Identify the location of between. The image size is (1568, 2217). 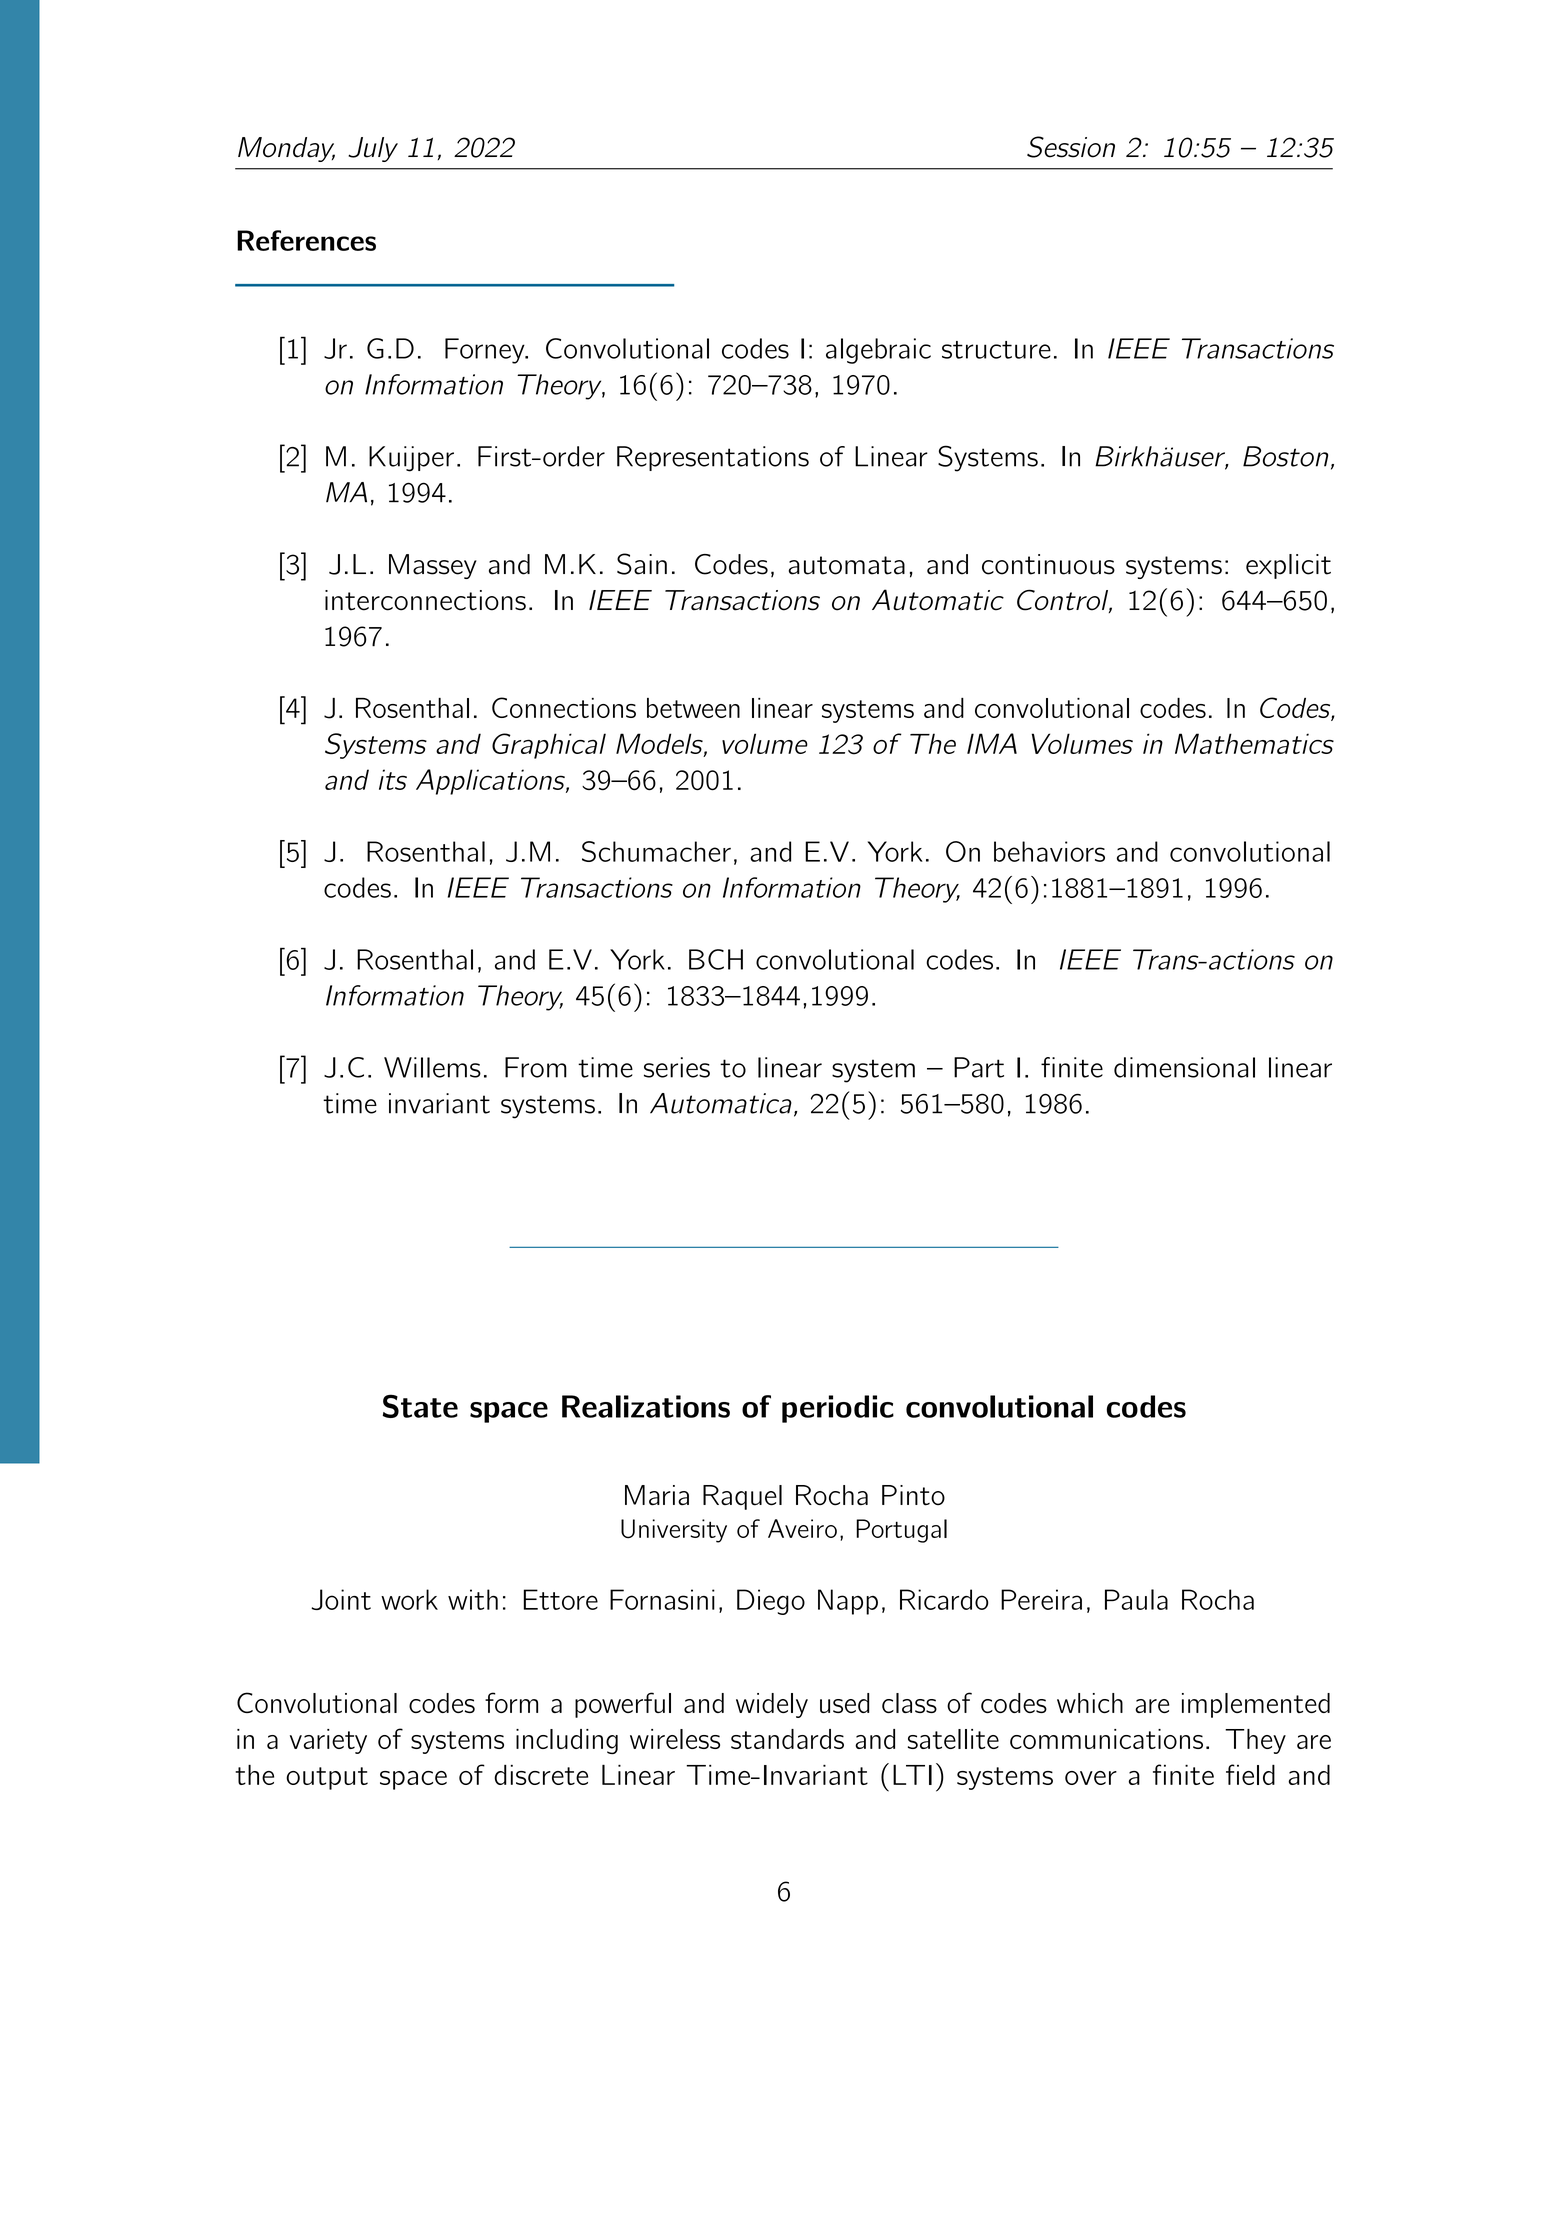
(693, 708).
